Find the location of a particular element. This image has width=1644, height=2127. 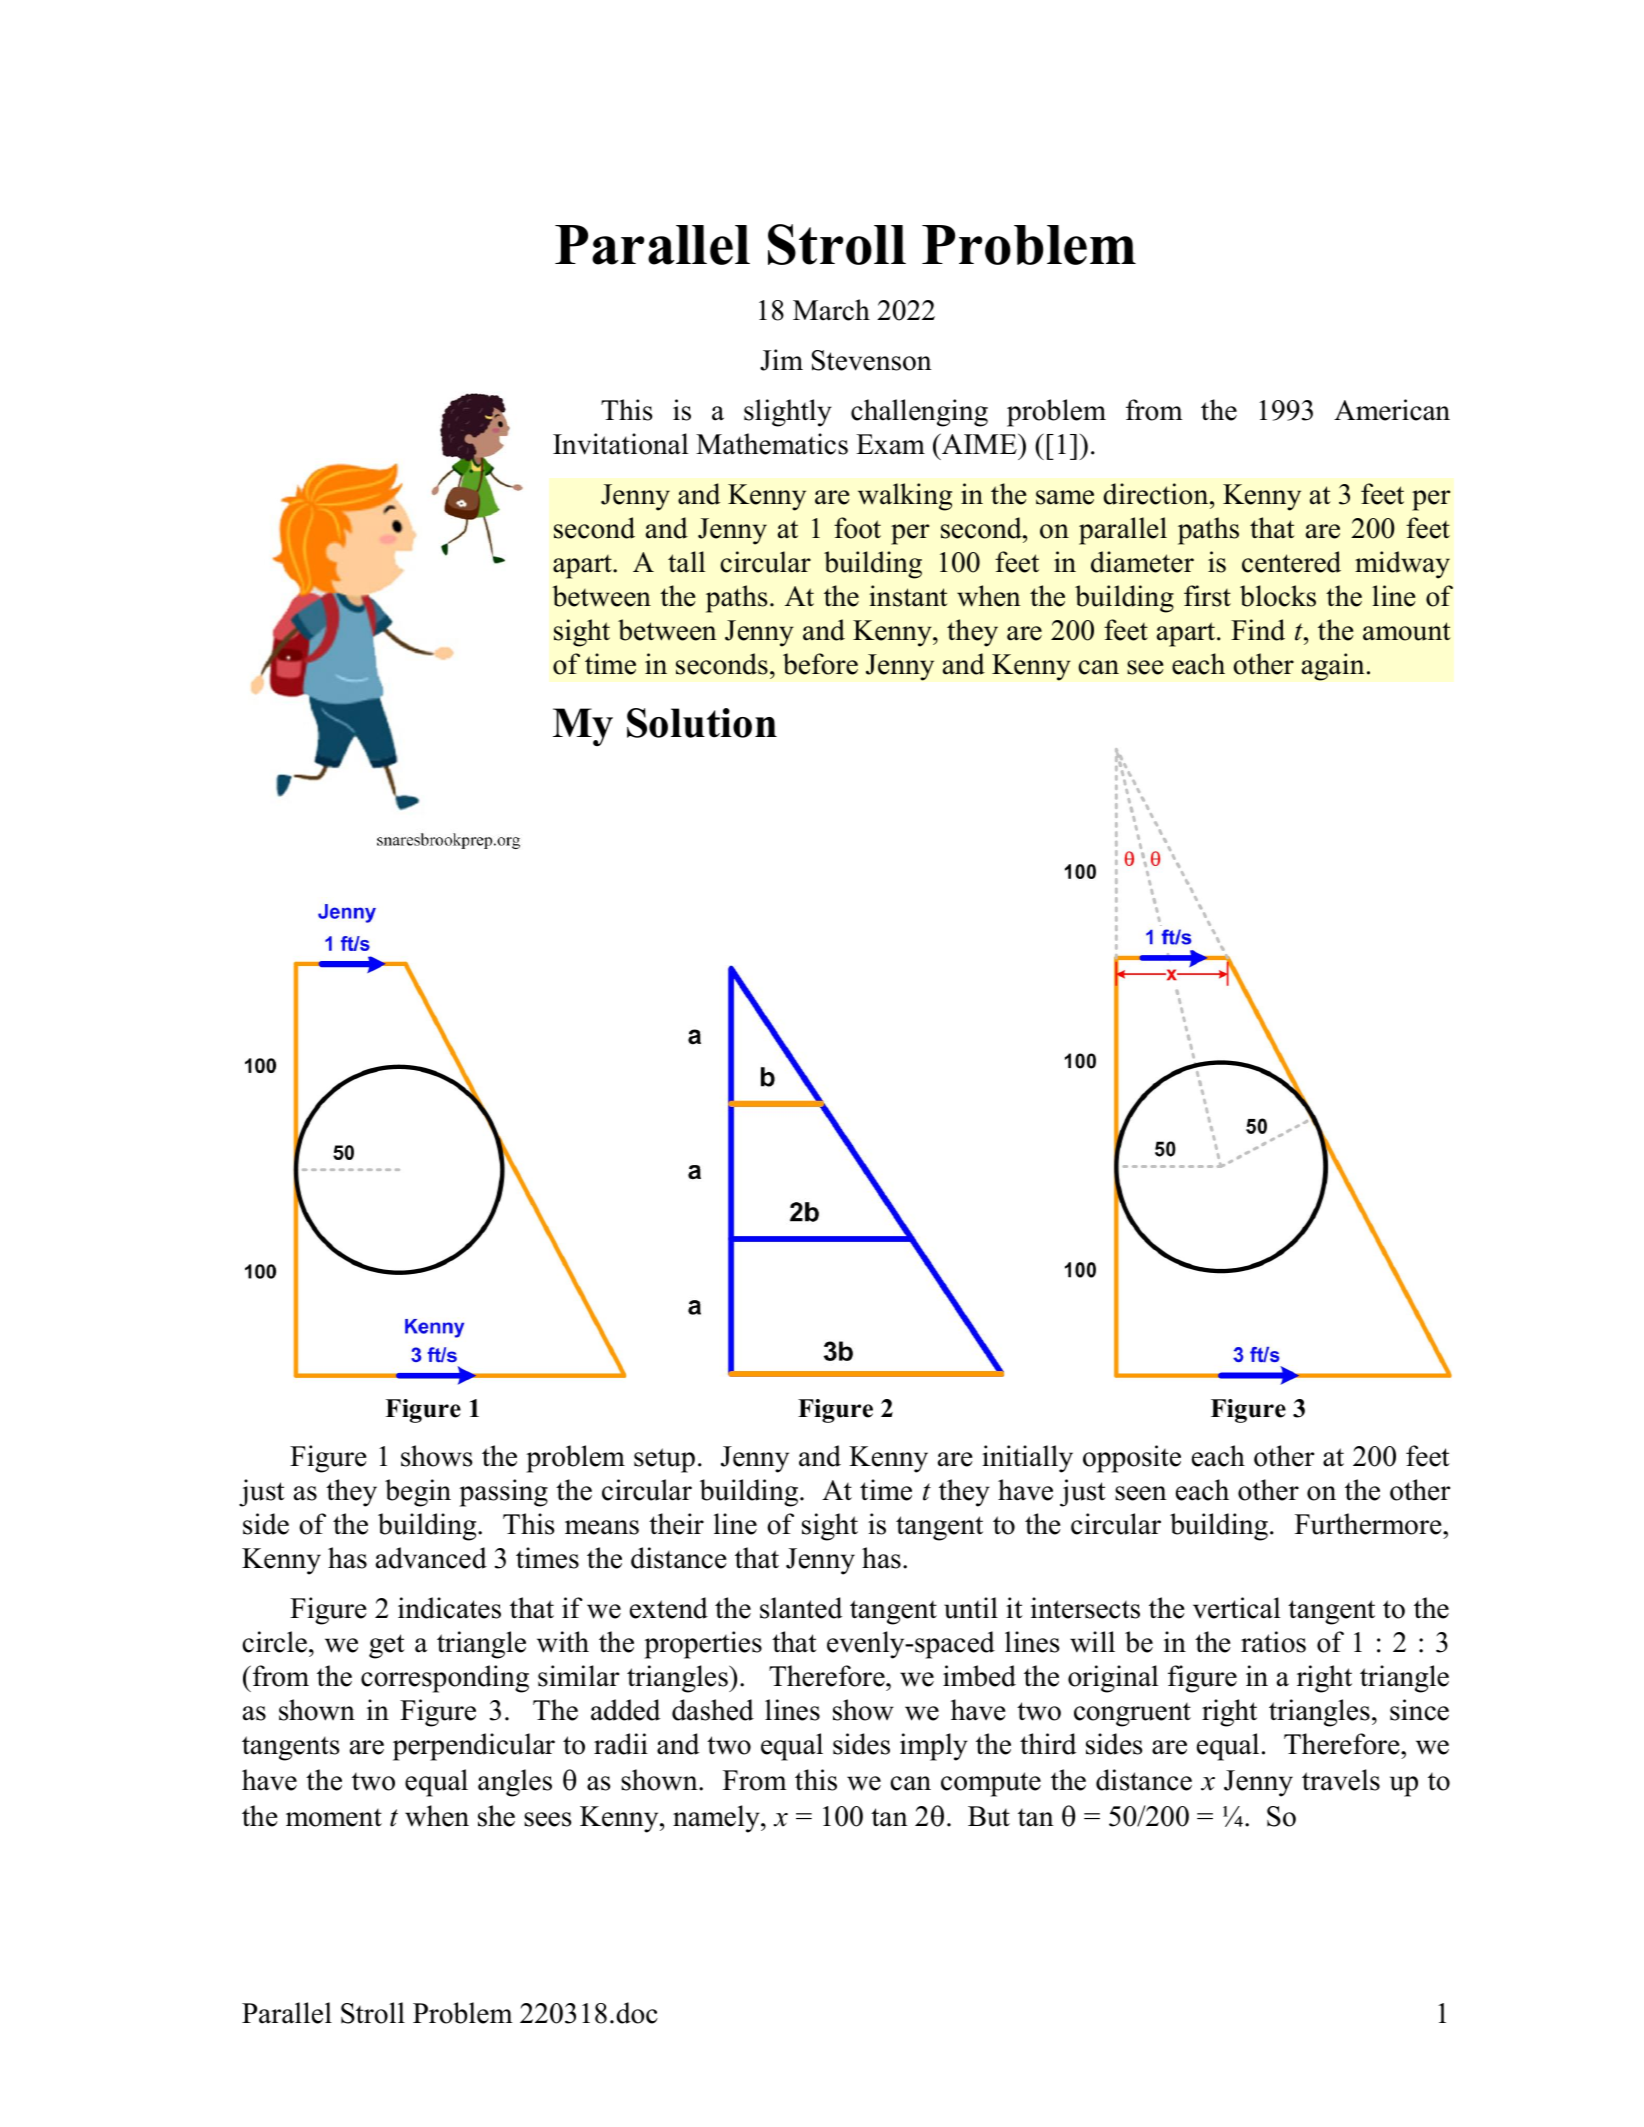

before is located at coordinates (820, 664).
